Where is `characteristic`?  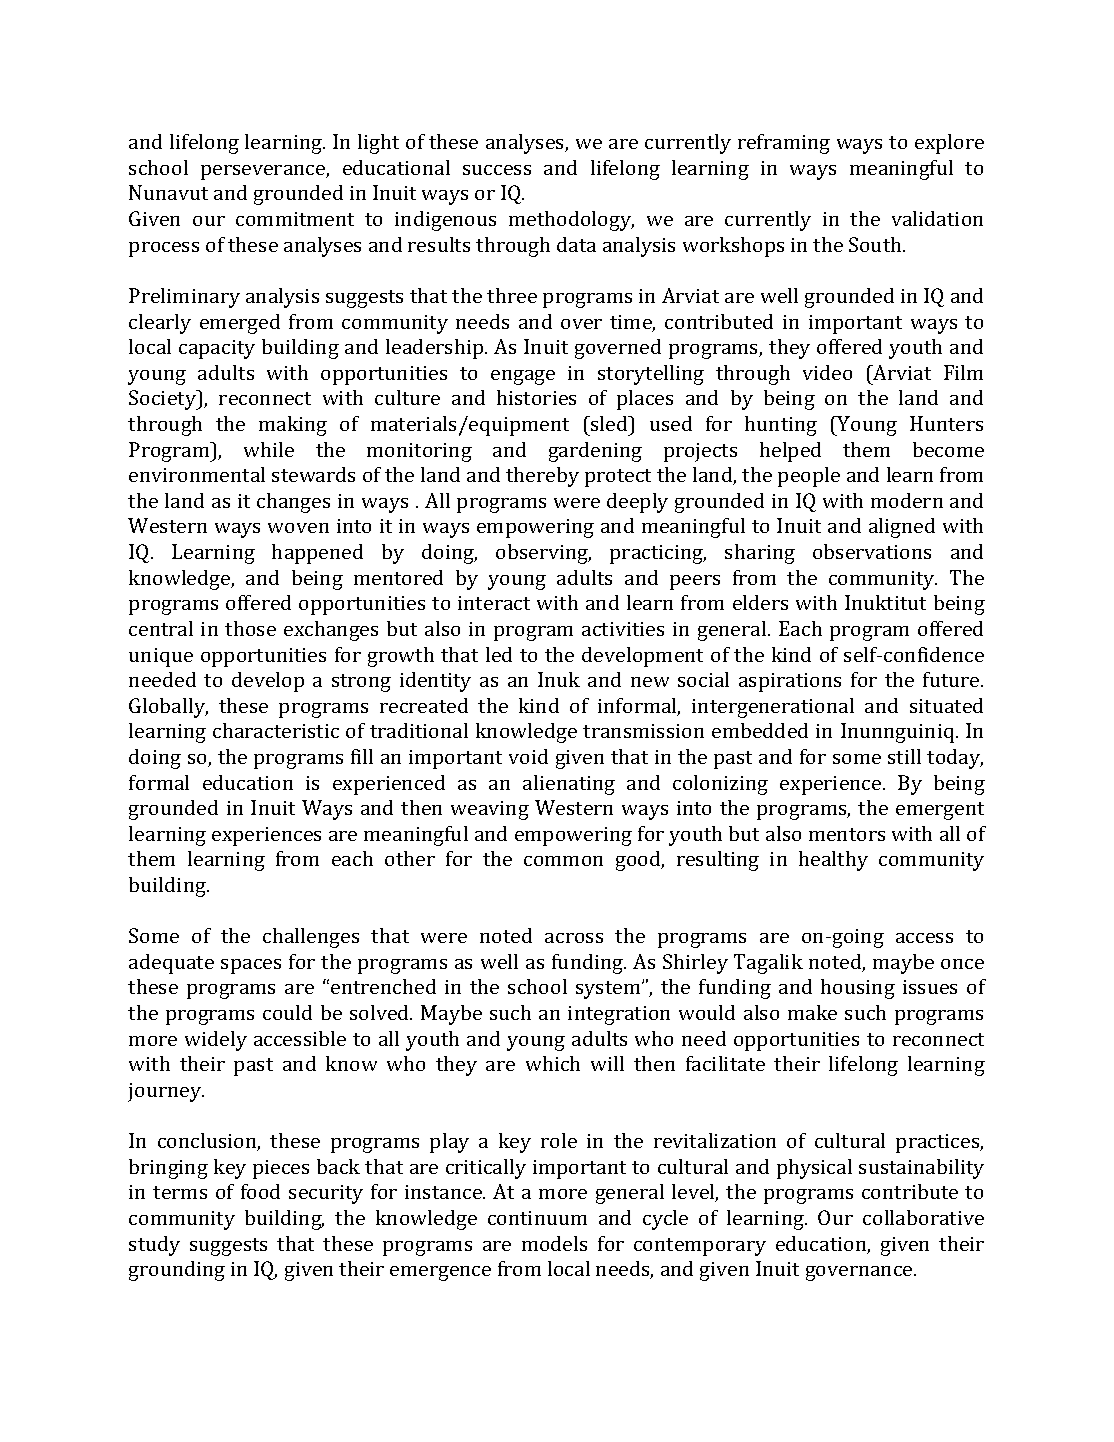
characteristic is located at coordinates (276, 730).
